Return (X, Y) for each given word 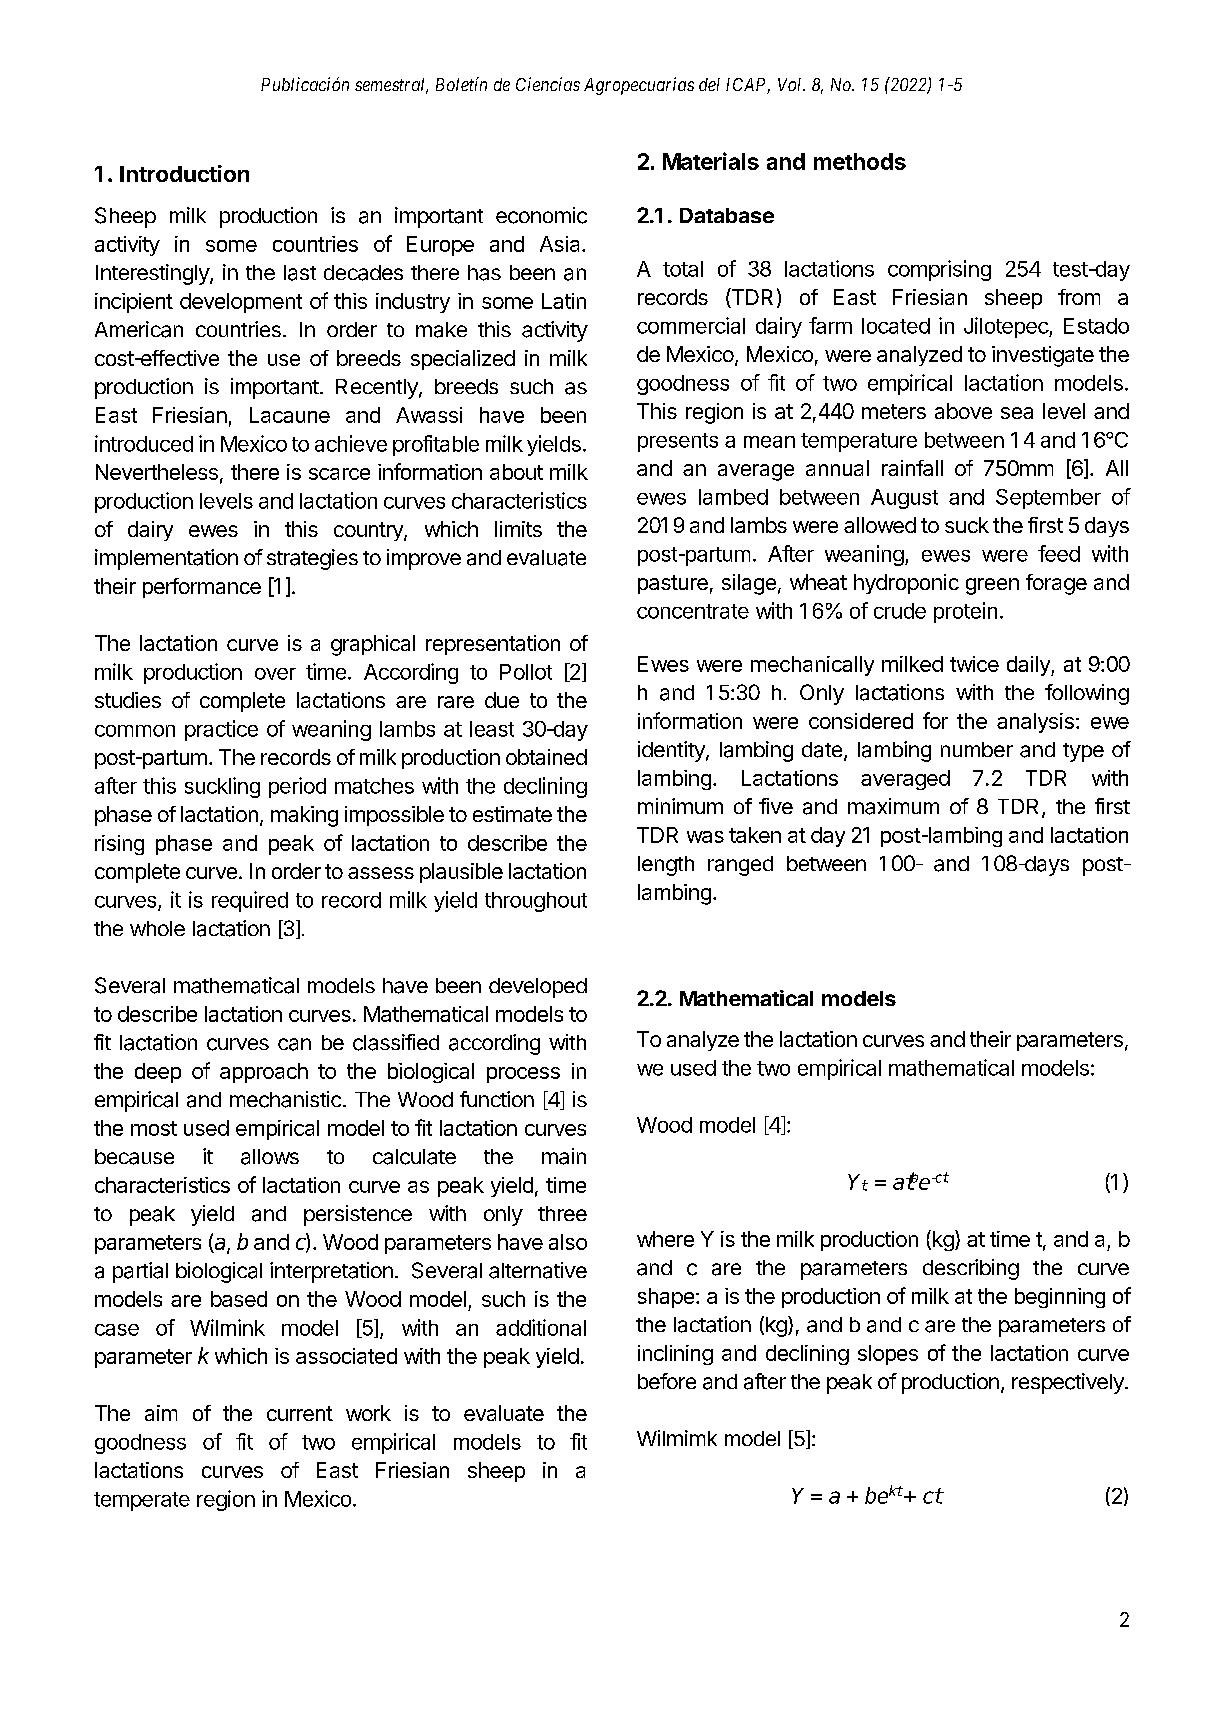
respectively (1069, 1383)
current (300, 1413)
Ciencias (548, 84)
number (977, 749)
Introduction (184, 173)
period (297, 787)
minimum (680, 806)
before (667, 1381)
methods (860, 161)
